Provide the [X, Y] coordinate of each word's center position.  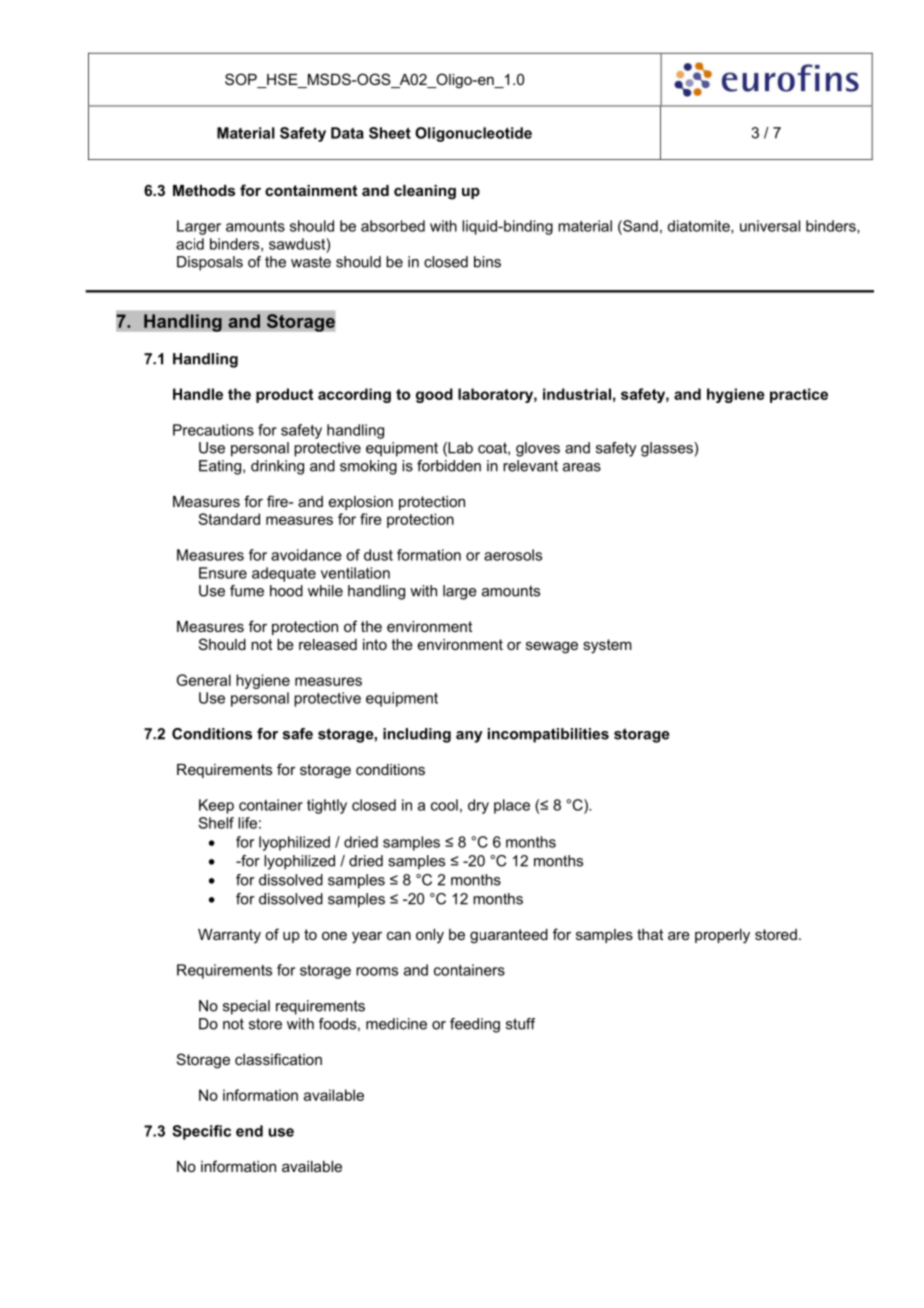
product [284, 395]
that [650, 934]
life [247, 823]
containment [311, 190]
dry [478, 806]
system [607, 646]
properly [722, 936]
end [249, 1131]
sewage [552, 647]
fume [247, 591]
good [434, 395]
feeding [475, 1025]
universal [770, 226]
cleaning [425, 192]
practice [799, 395]
